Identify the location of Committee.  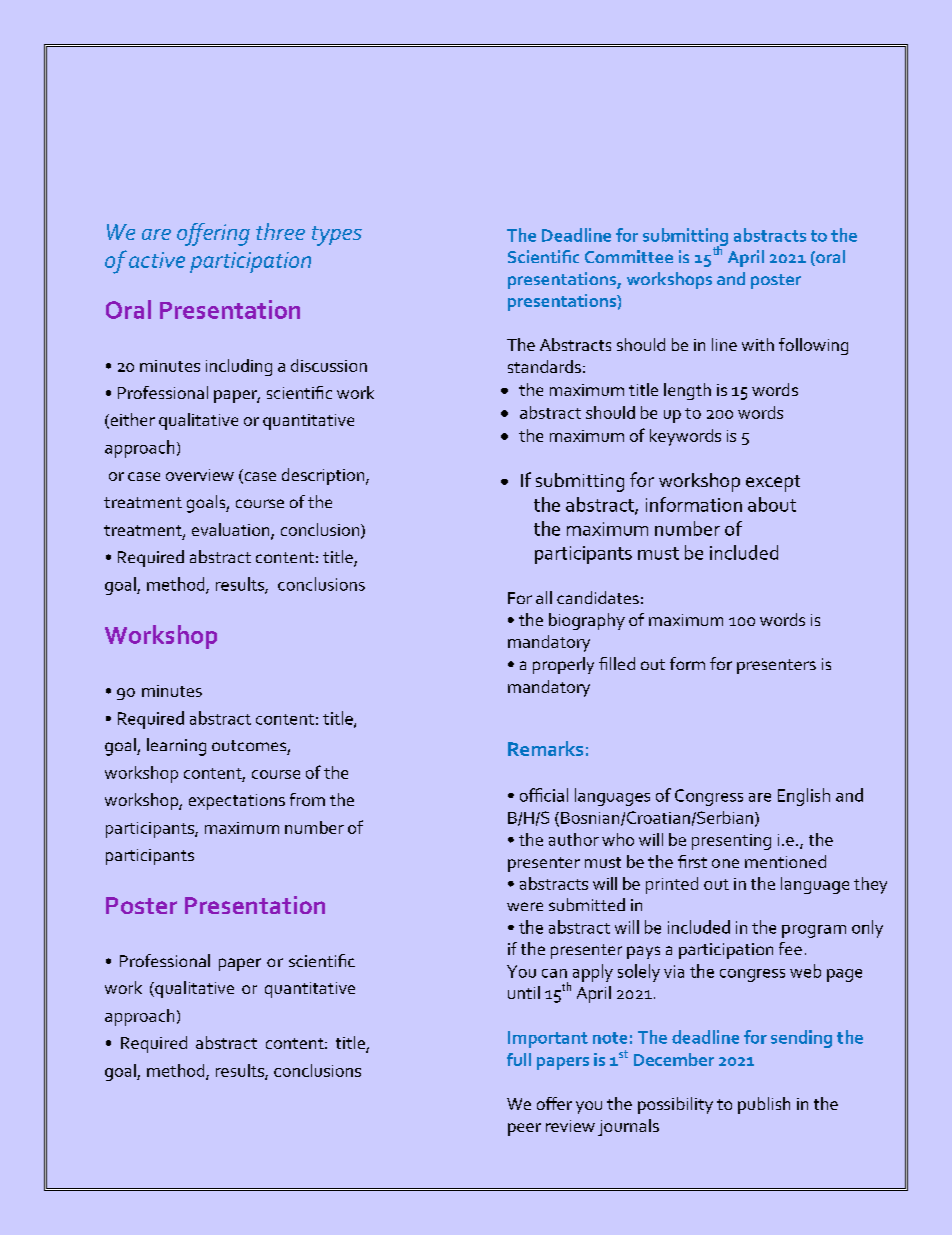
(629, 256).
